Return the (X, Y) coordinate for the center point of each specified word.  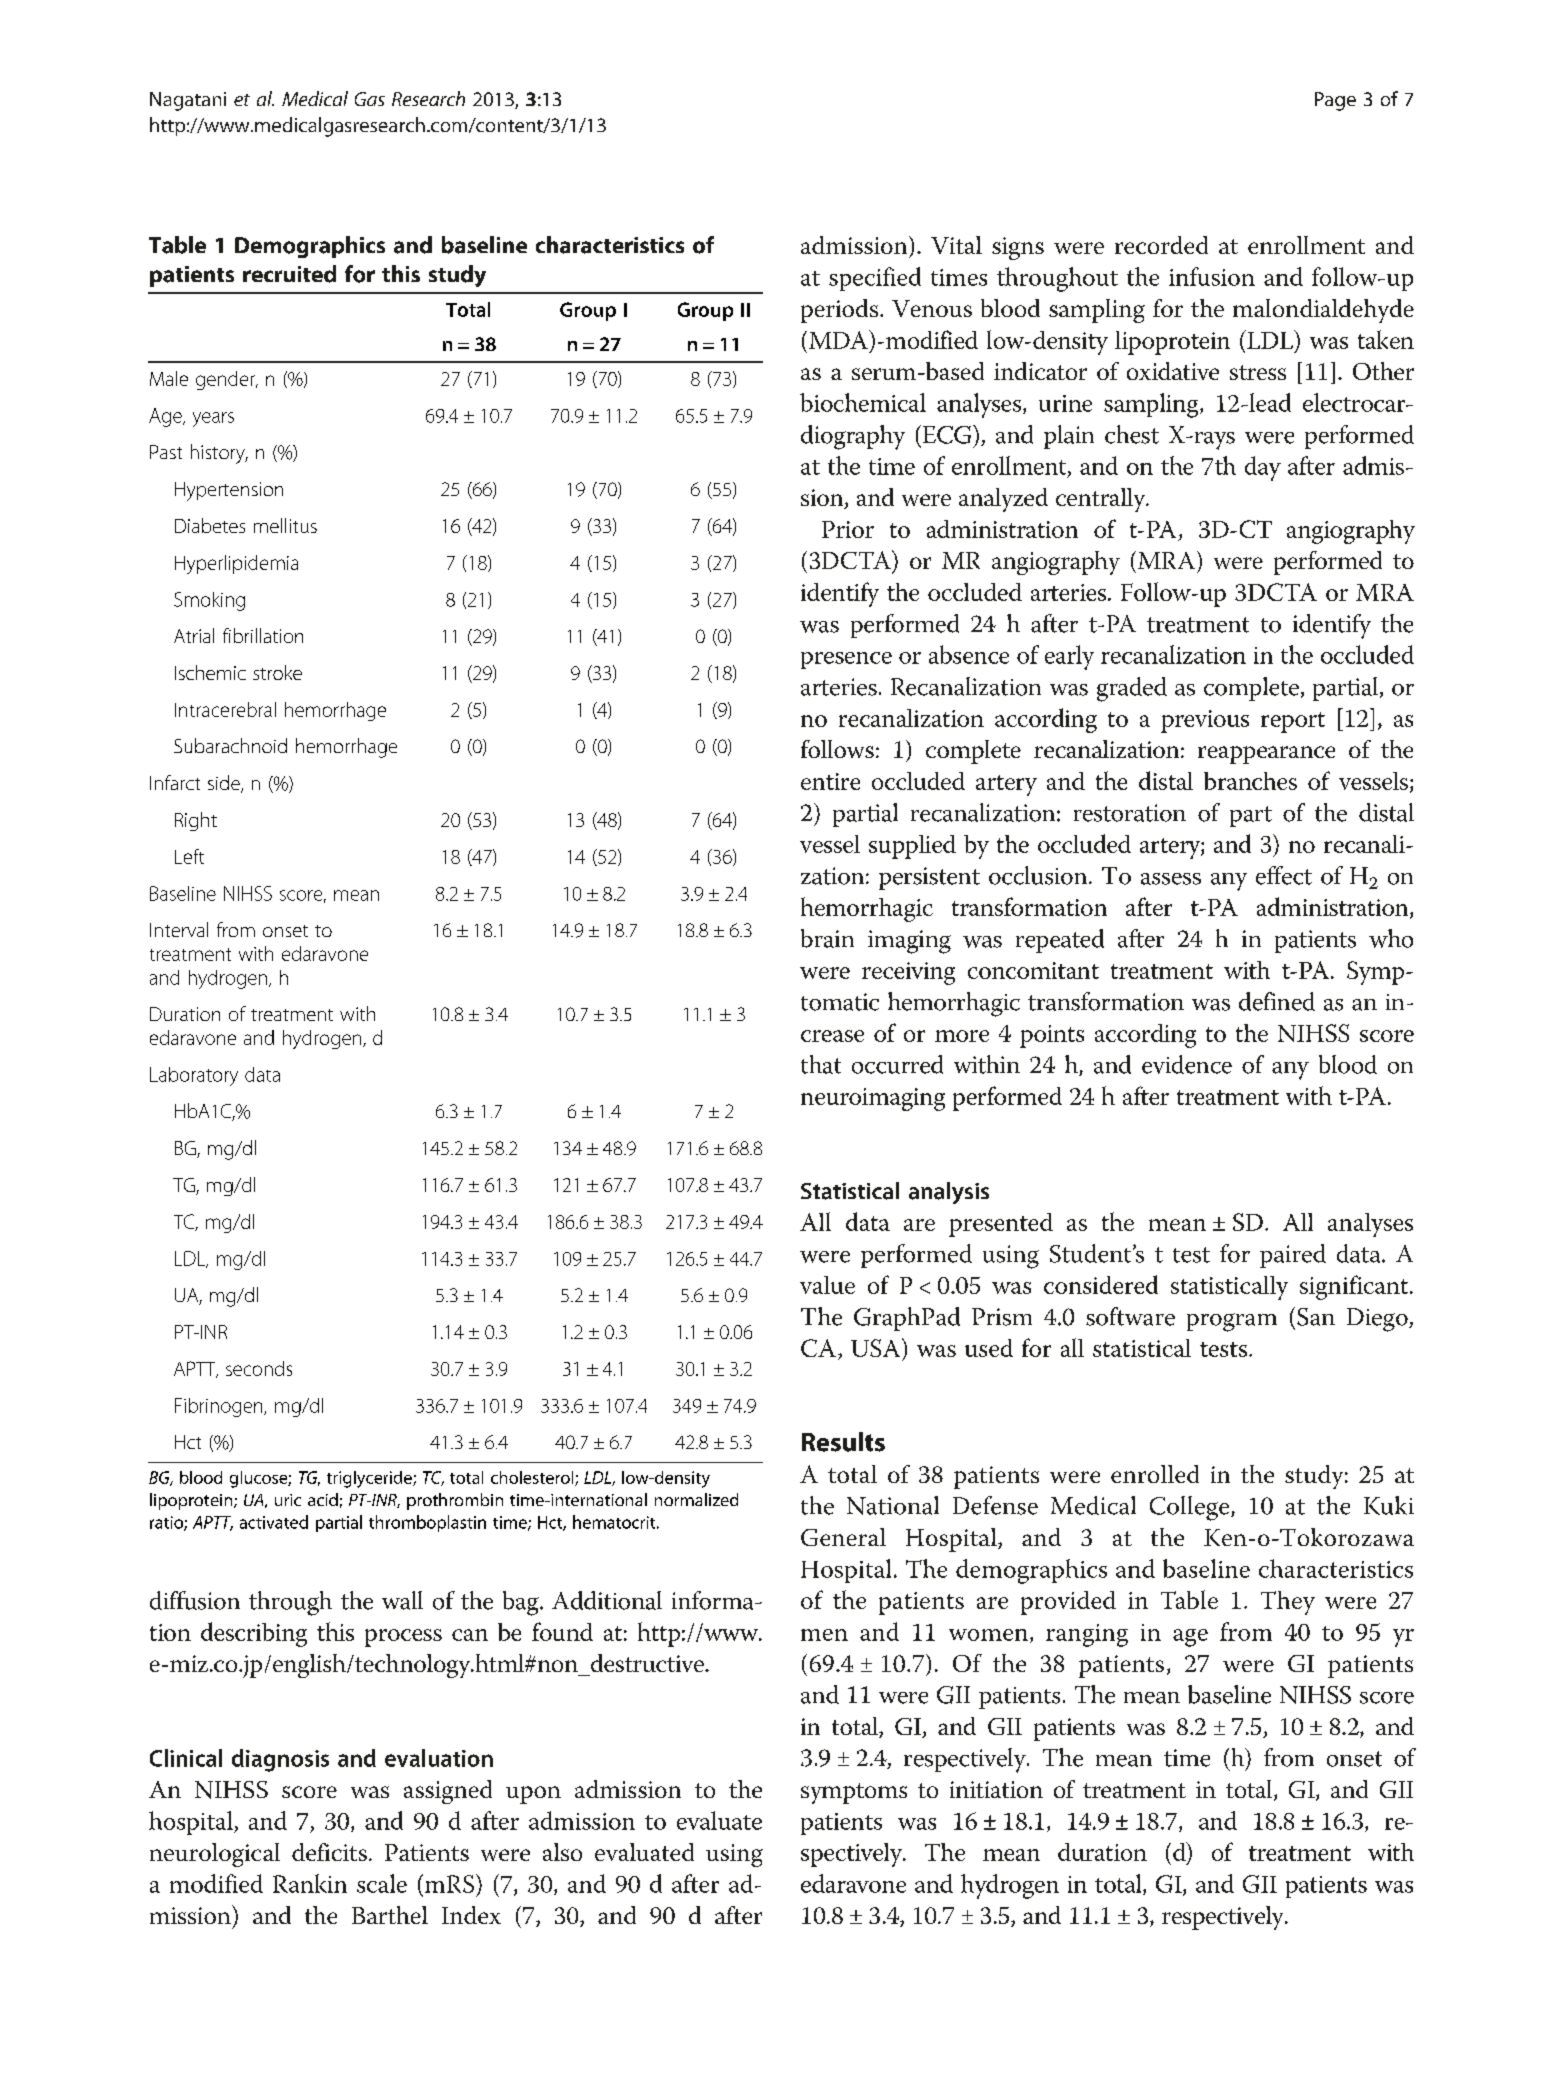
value (827, 1285)
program (1232, 1322)
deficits (329, 1852)
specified (875, 279)
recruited (289, 274)
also (562, 1852)
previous (1205, 721)
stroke (277, 672)
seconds (259, 1368)
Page (1335, 101)
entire (830, 781)
